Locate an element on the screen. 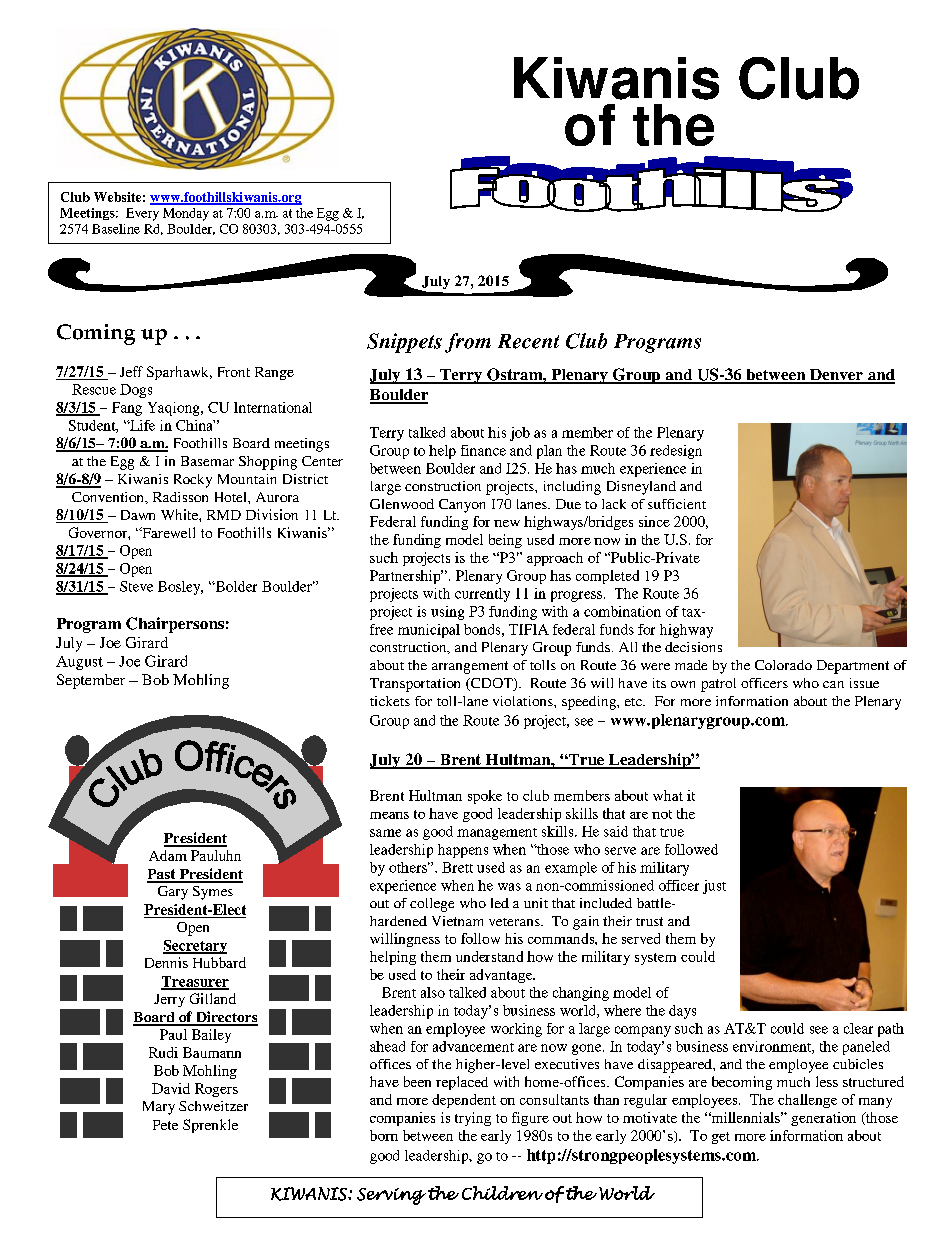 Image resolution: width=952 pixels, height=1233 pixels. Adam is located at coordinates (168, 855).
